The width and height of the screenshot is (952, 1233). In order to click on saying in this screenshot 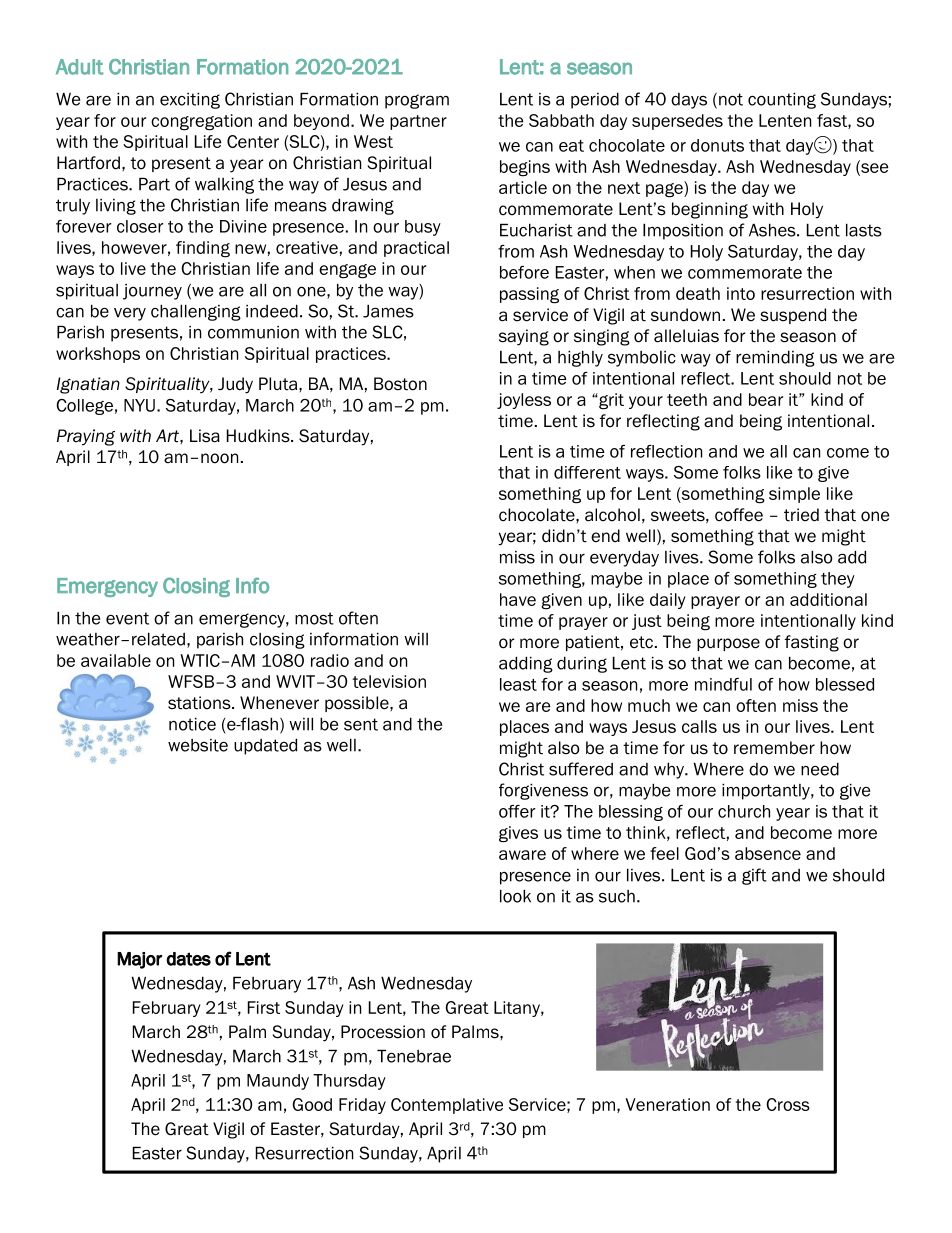, I will do `click(524, 337)`.
